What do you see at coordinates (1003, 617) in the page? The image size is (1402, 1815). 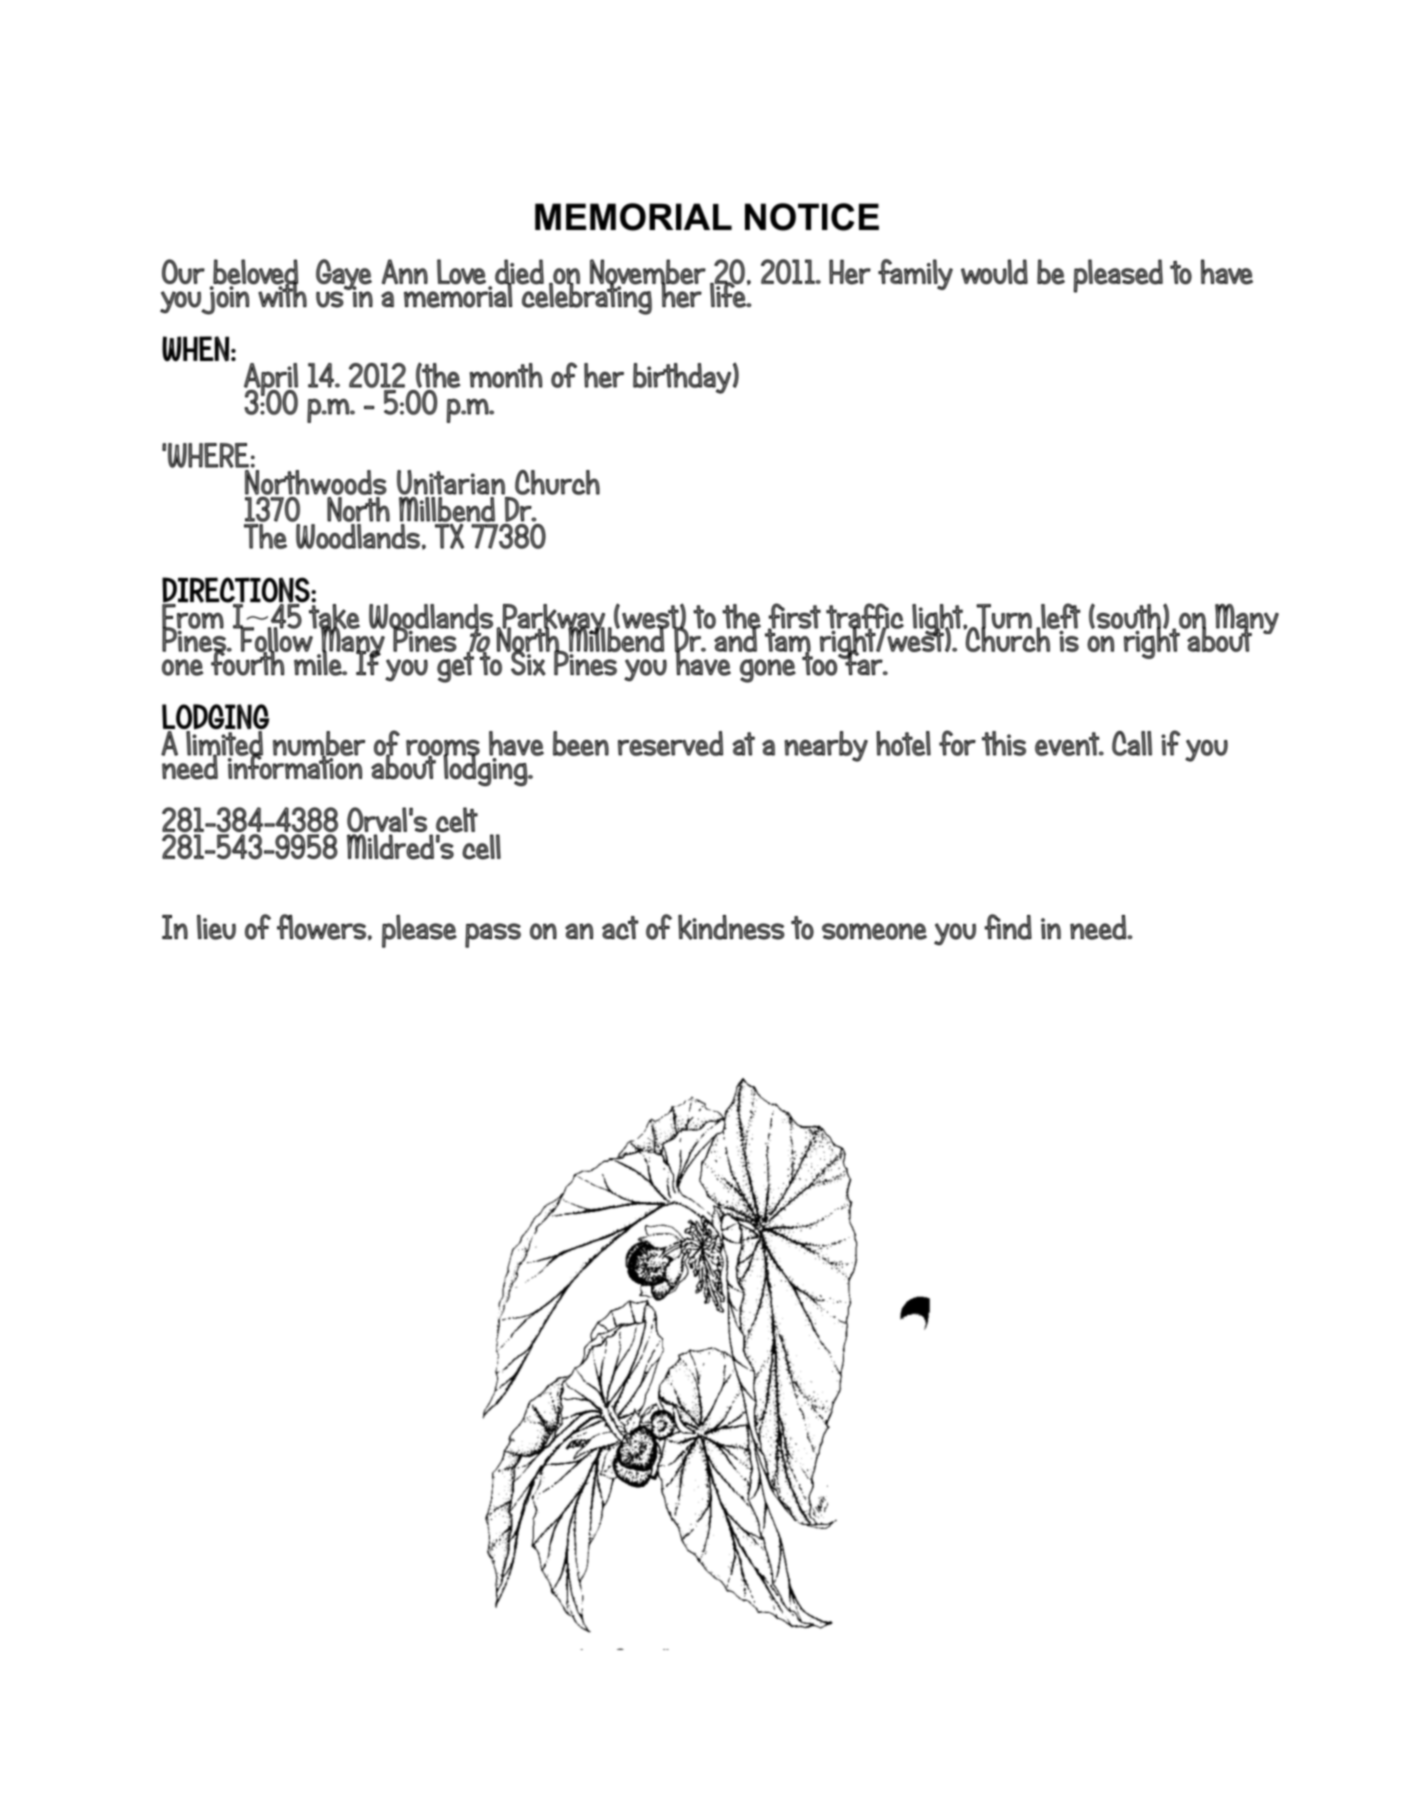 I see `Turn` at bounding box center [1003, 617].
